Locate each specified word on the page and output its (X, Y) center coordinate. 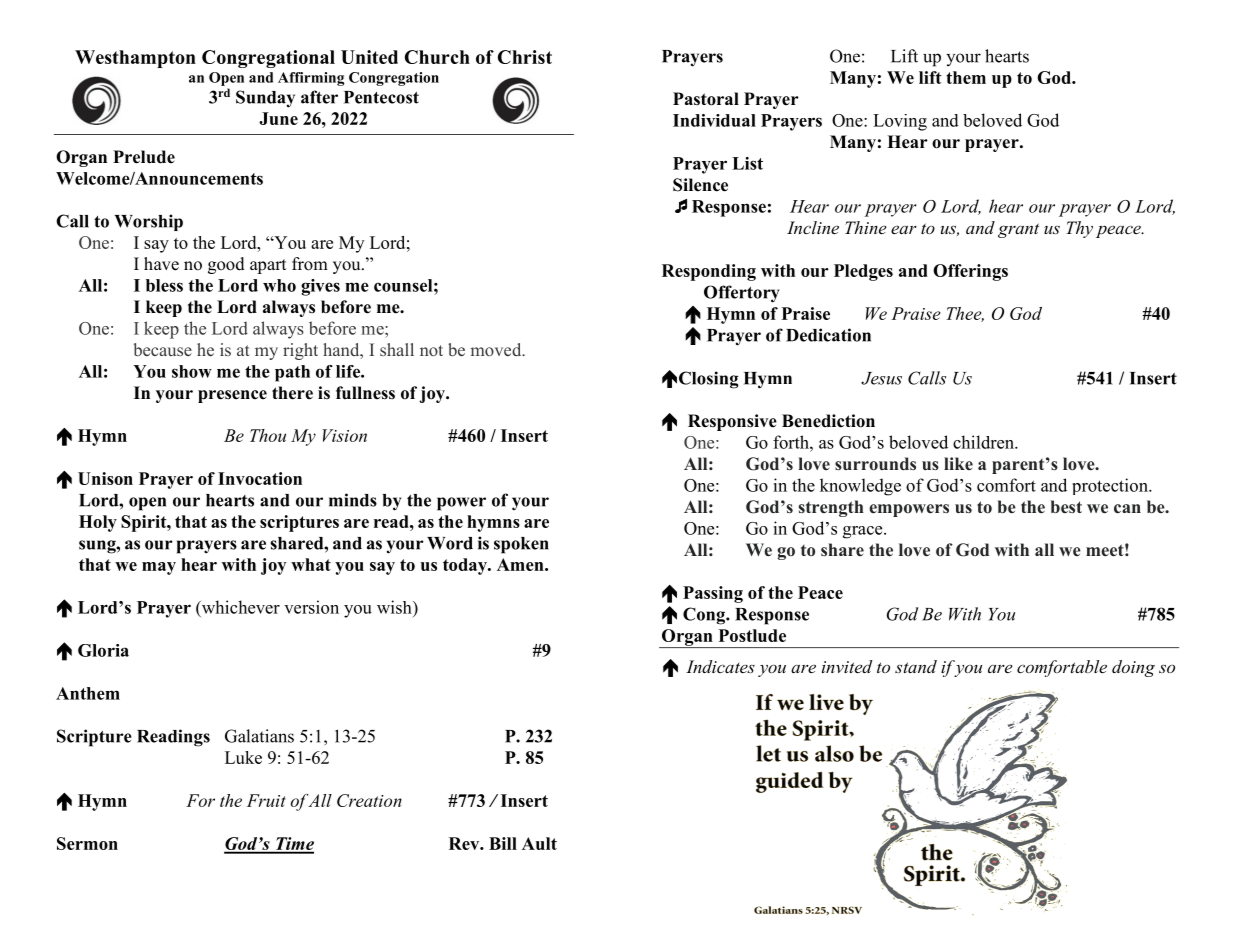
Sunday (265, 99)
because (163, 349)
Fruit (266, 800)
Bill (503, 843)
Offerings (970, 272)
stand (916, 666)
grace (864, 532)
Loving (900, 122)
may (159, 568)
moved (497, 349)
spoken (521, 545)
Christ (525, 57)
